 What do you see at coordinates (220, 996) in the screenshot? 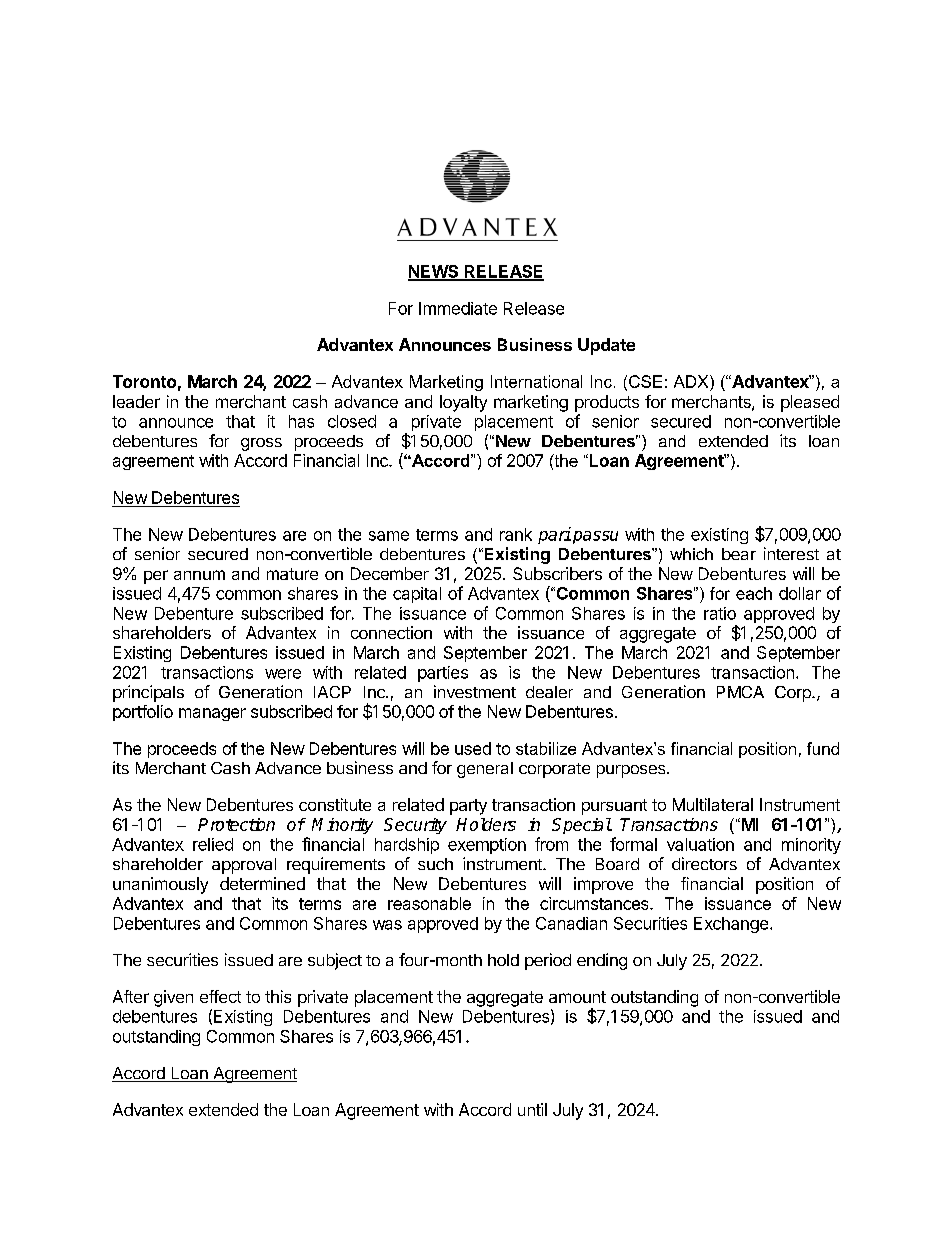
I see `effect` at bounding box center [220, 996].
